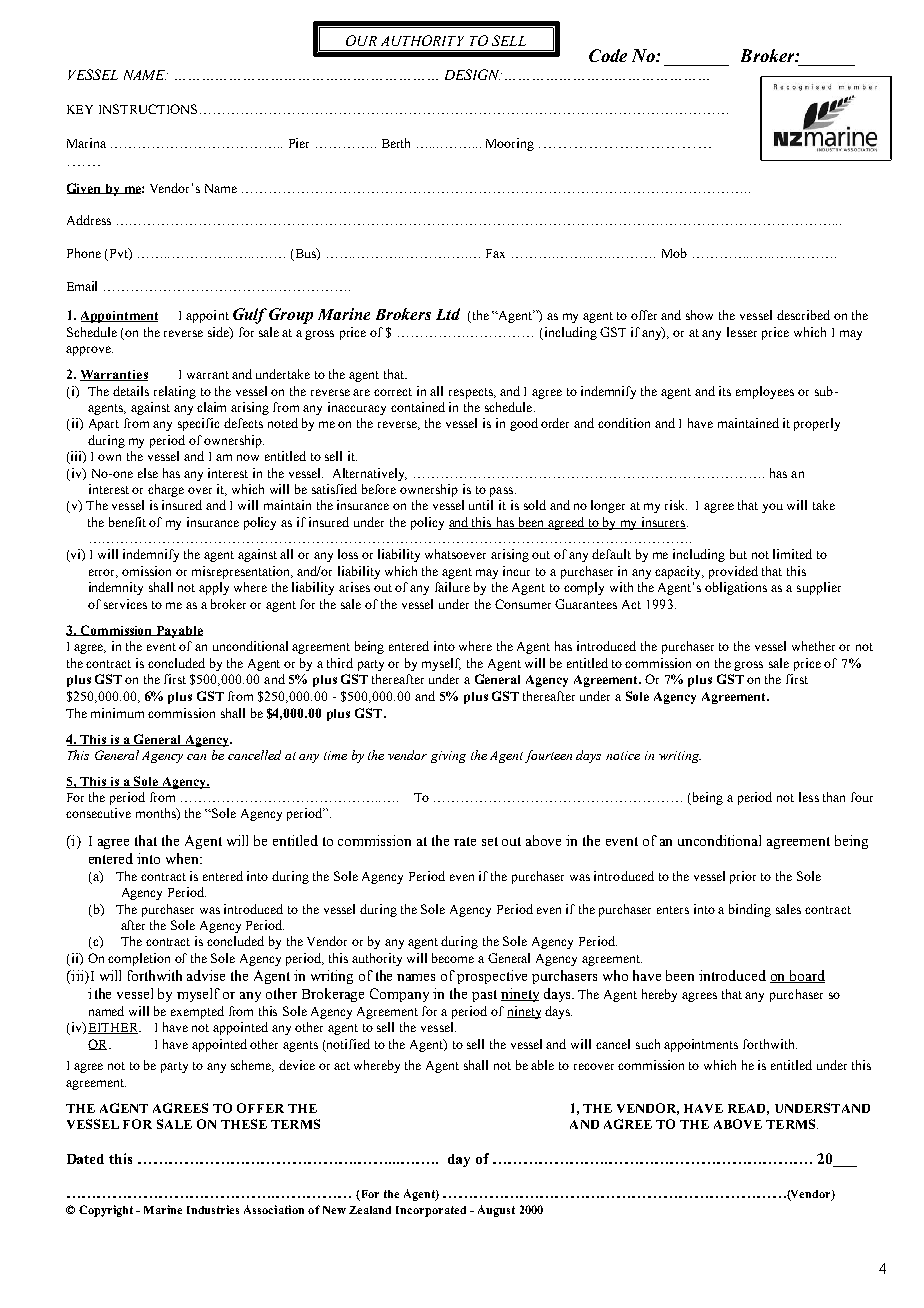 The height and width of the screenshot is (1308, 924). I want to click on Industries, so click(213, 1209).
